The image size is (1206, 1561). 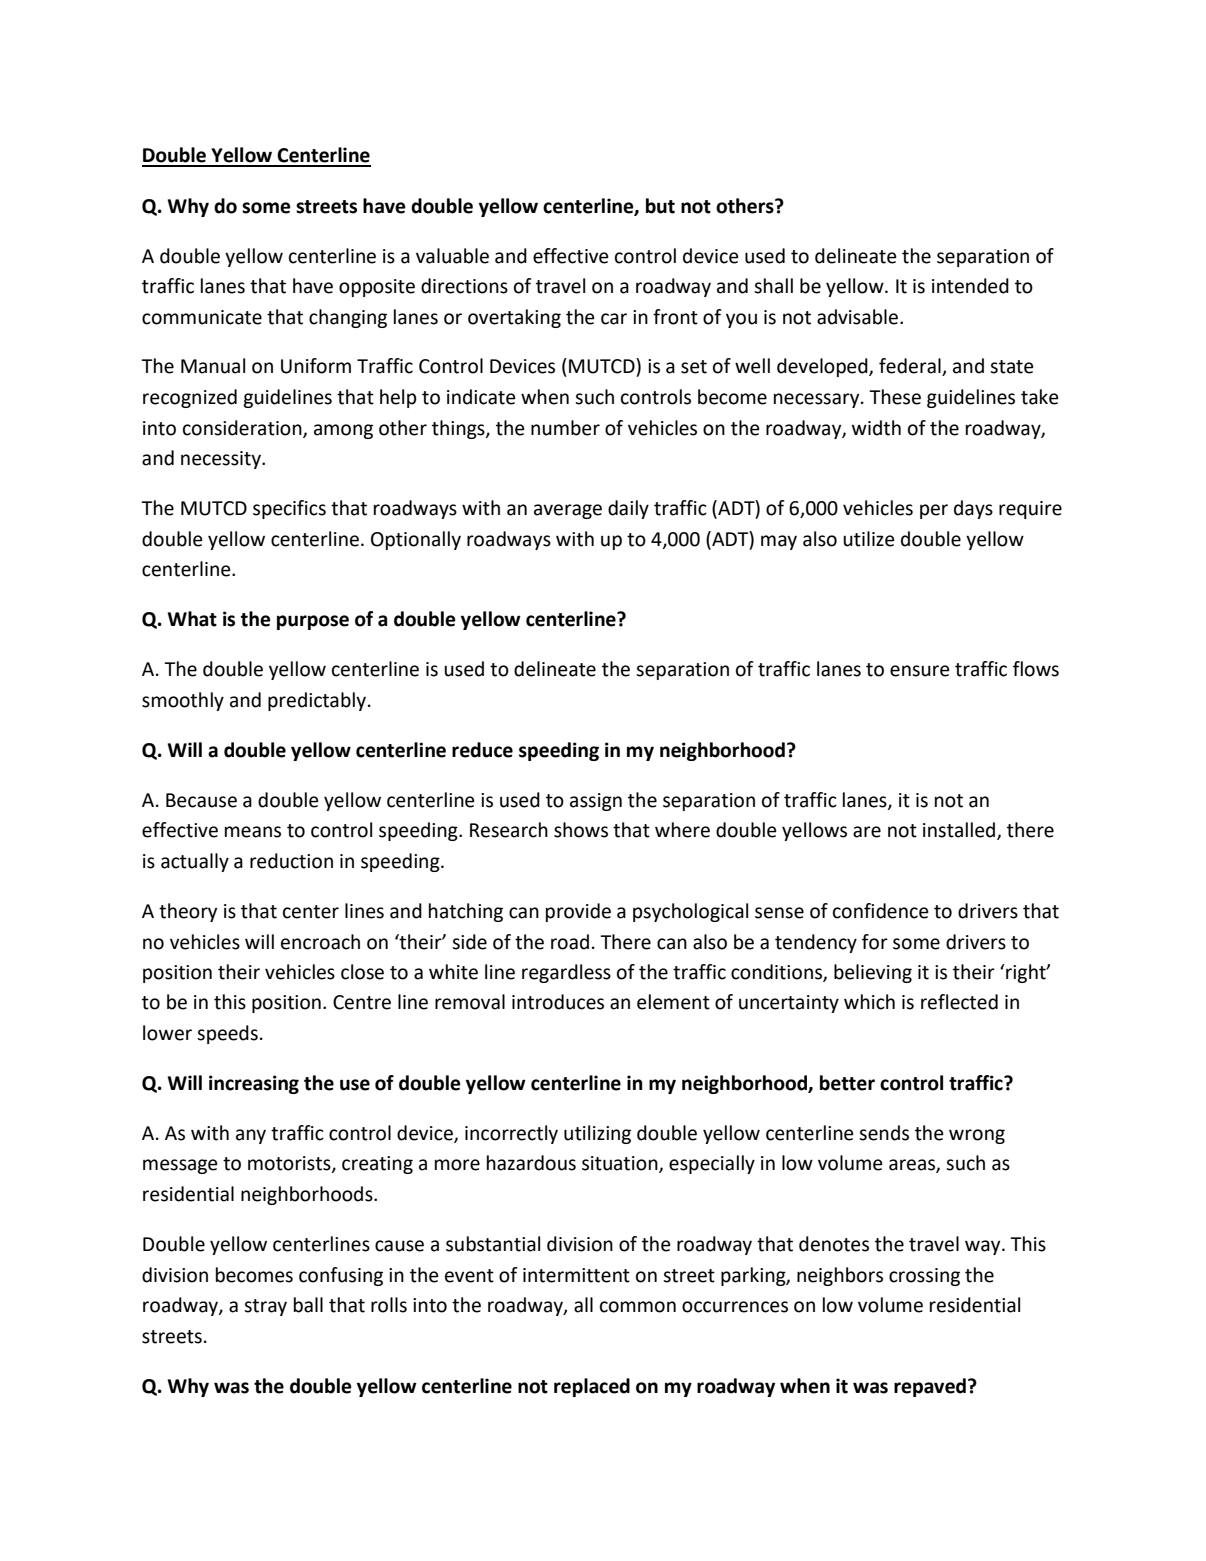 What do you see at coordinates (960, 831) in the page?
I see `installed` at bounding box center [960, 831].
